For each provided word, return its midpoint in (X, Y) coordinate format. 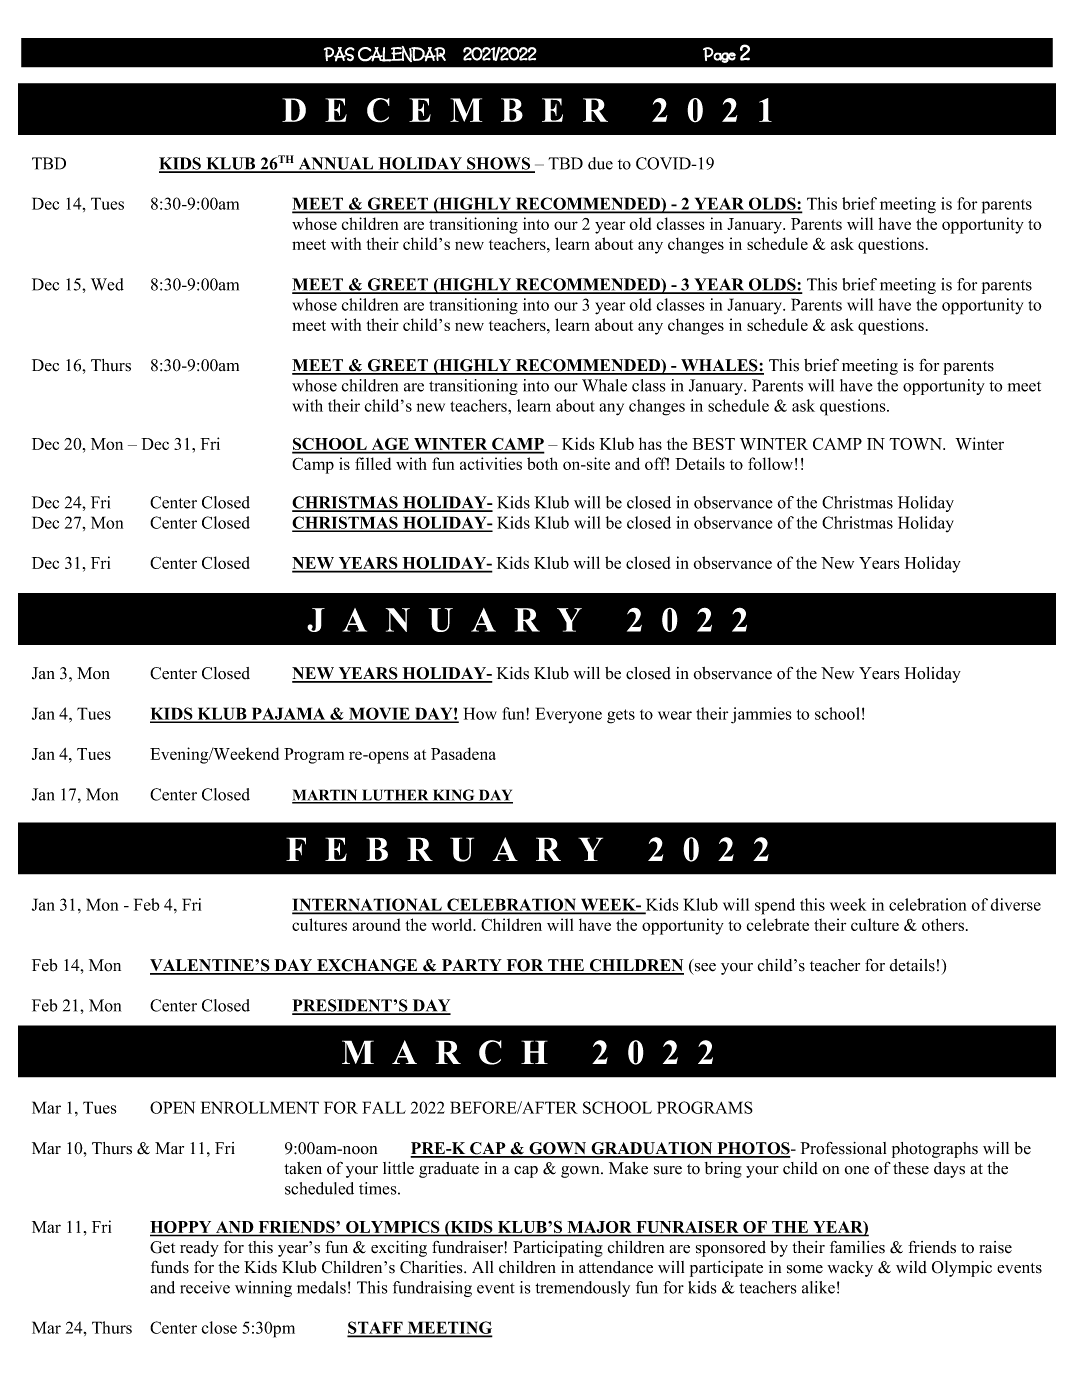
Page (719, 55)
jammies (761, 715)
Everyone (569, 715)
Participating (558, 1249)
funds (170, 1267)
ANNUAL (336, 164)
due (600, 163)
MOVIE (379, 714)
